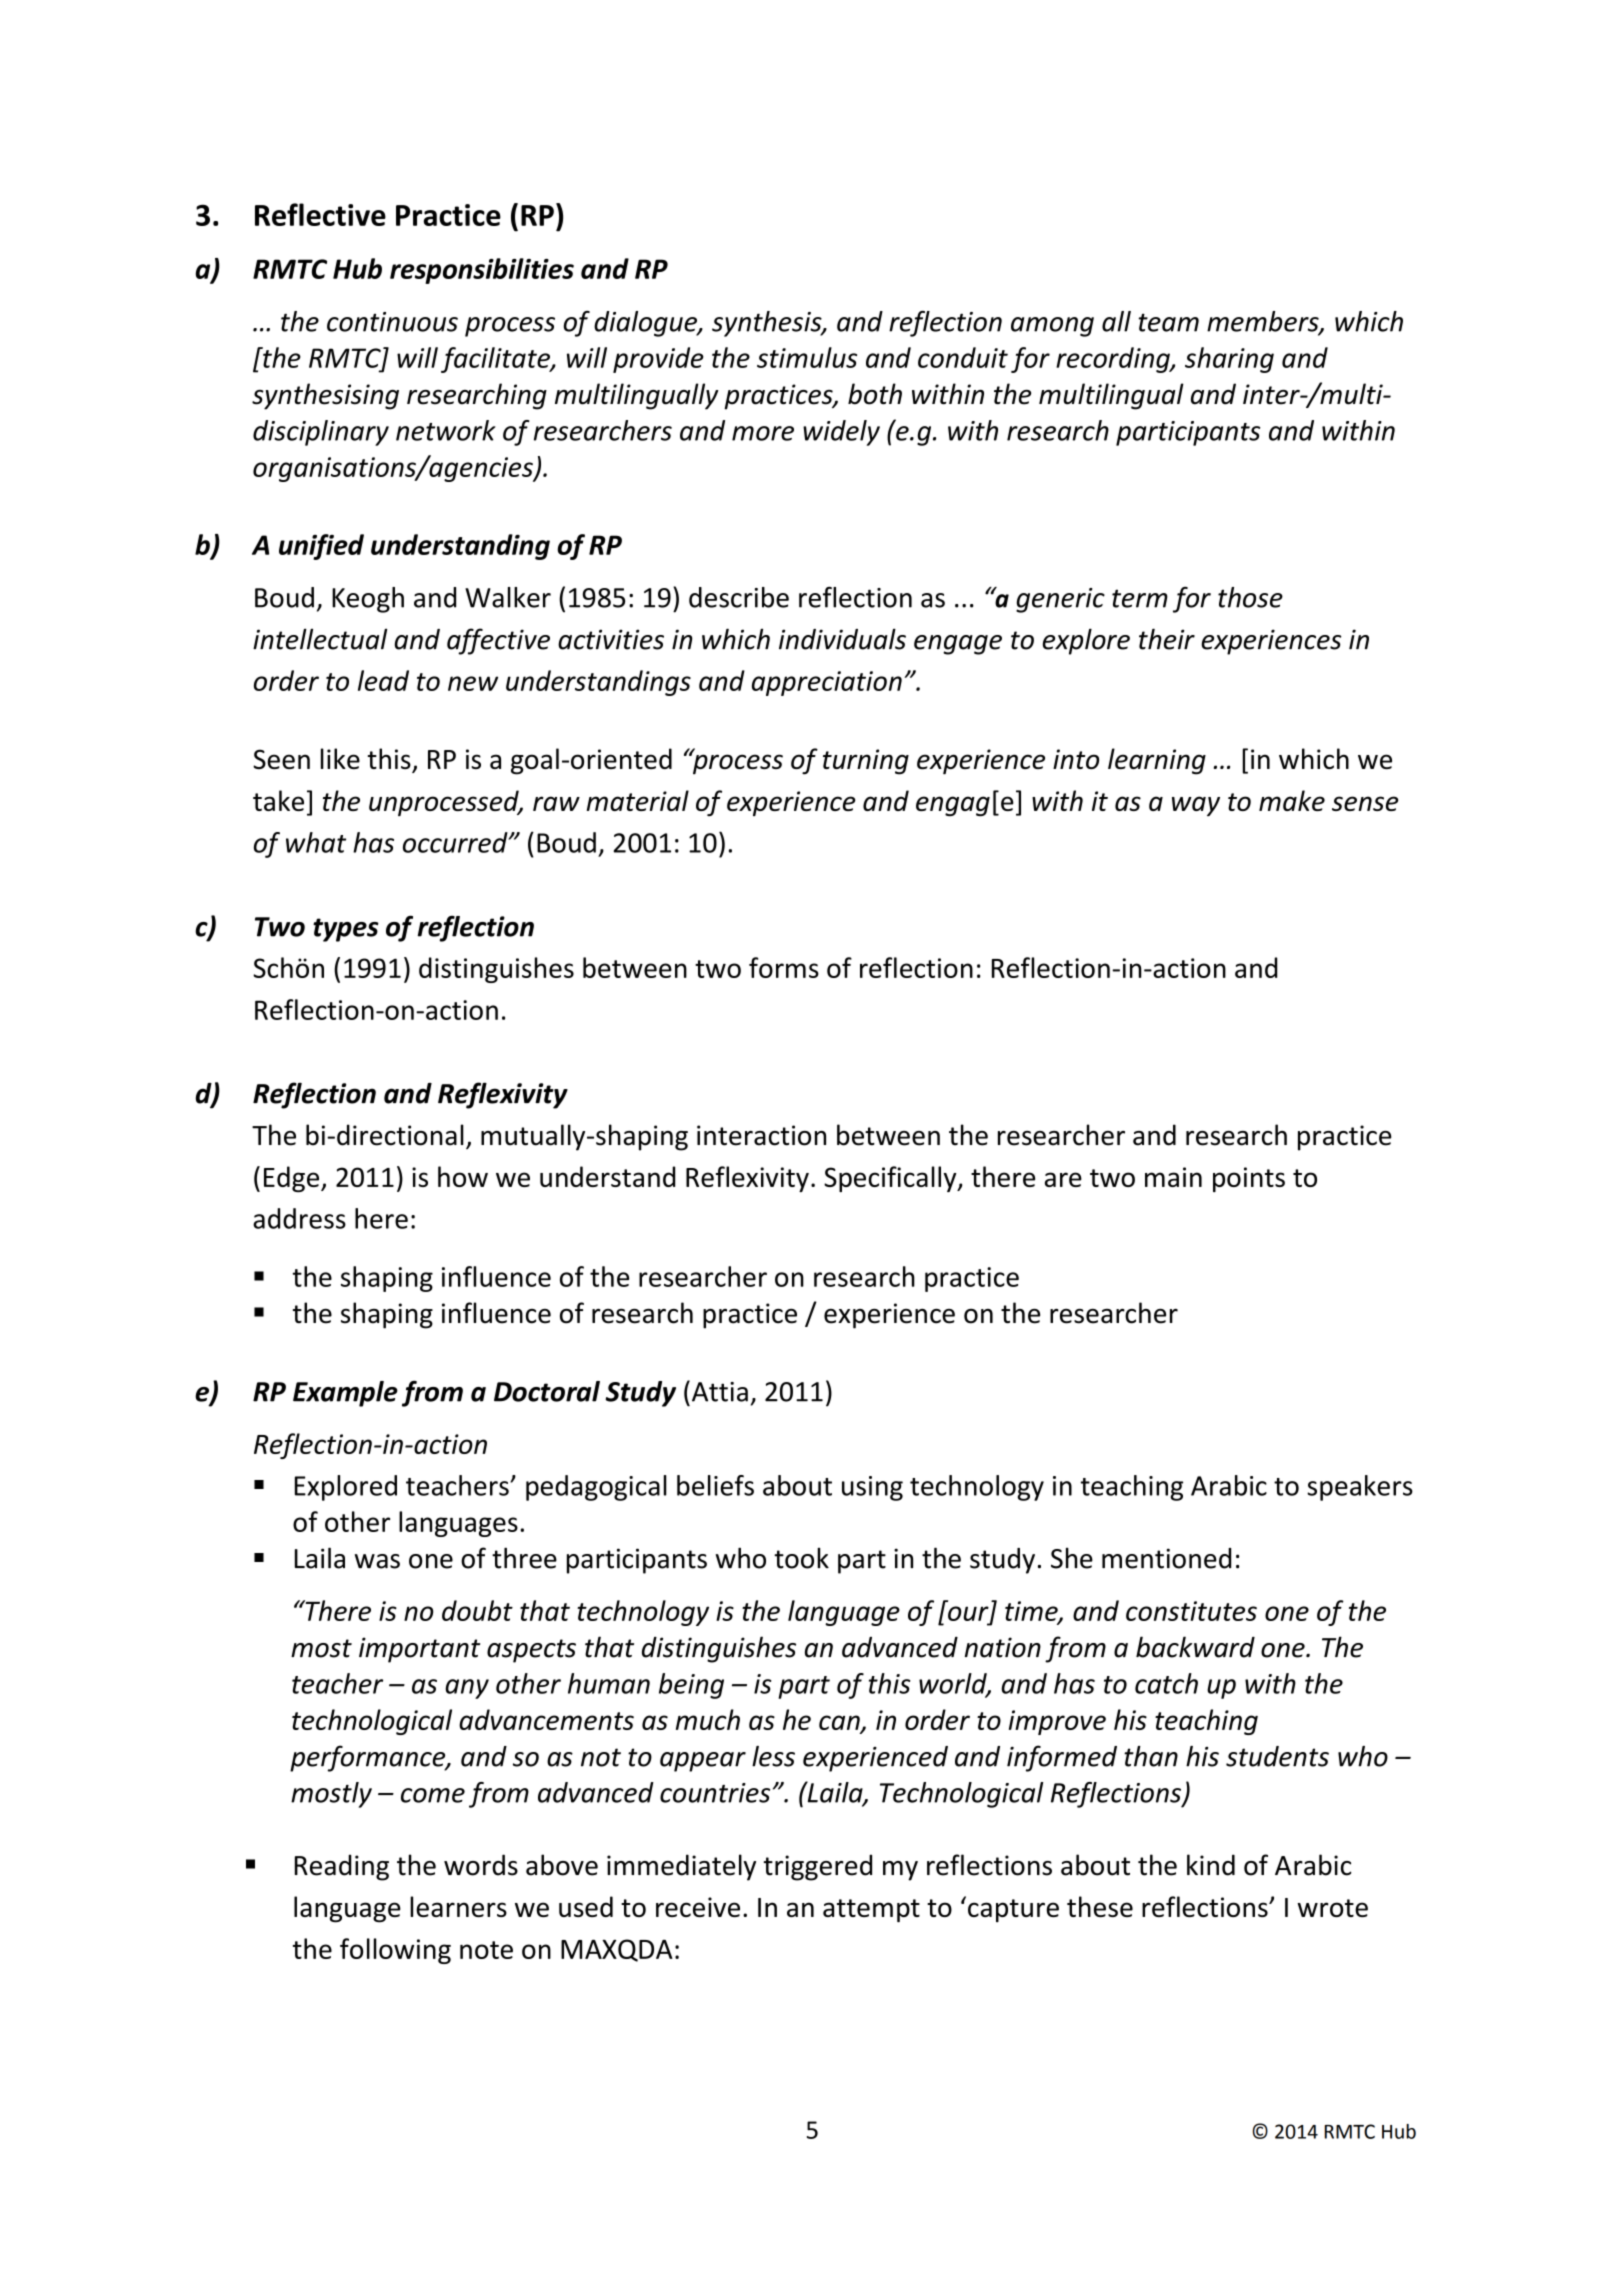 This image has height=2278, width=1611. Describe the element at coordinates (456, 842) in the image. I see `occurred` at that location.
